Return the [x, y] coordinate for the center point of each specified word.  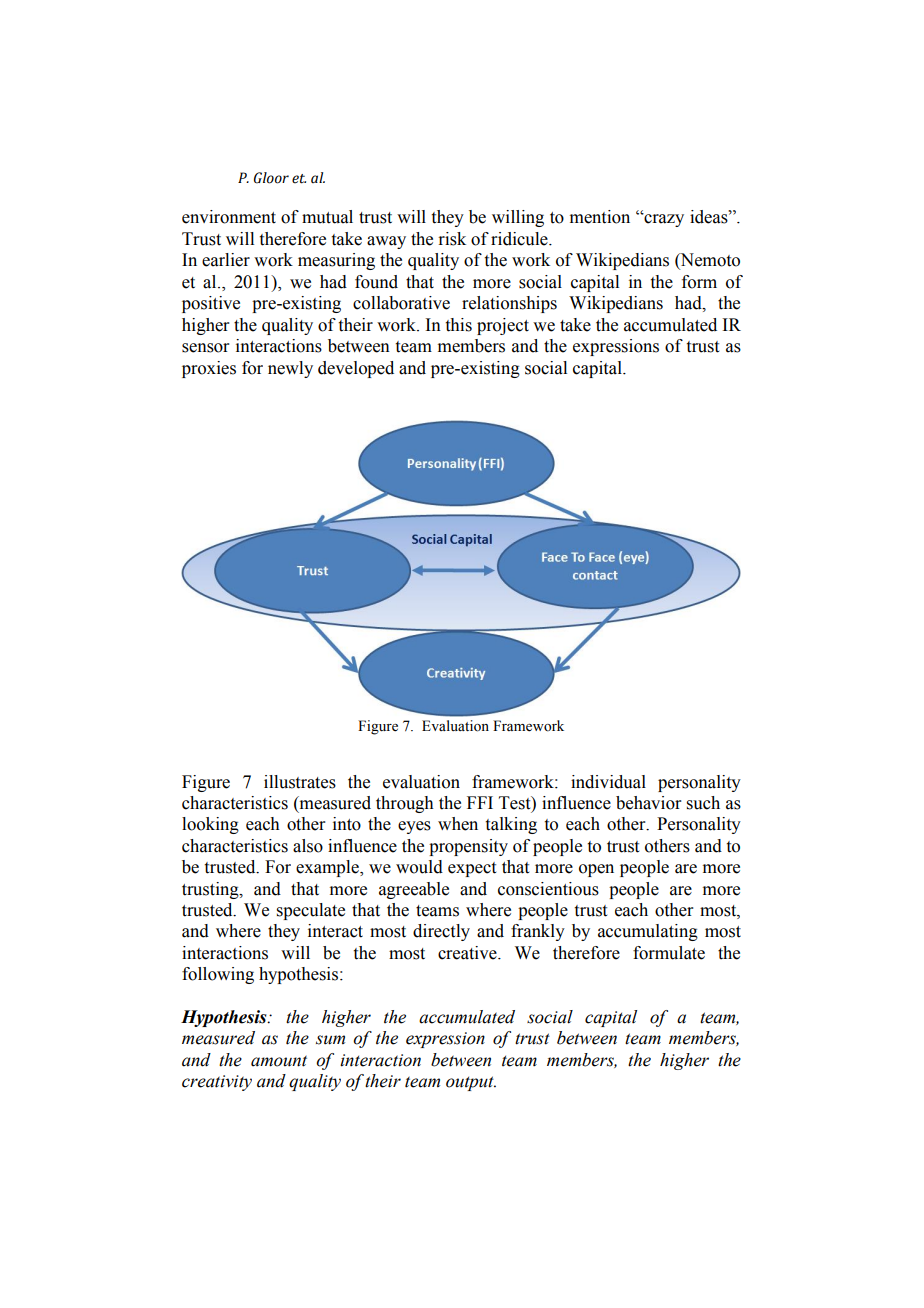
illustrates [300, 782]
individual [608, 782]
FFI [480, 802]
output [471, 1083]
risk [452, 239]
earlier [226, 260]
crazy [663, 220]
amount [279, 1061]
